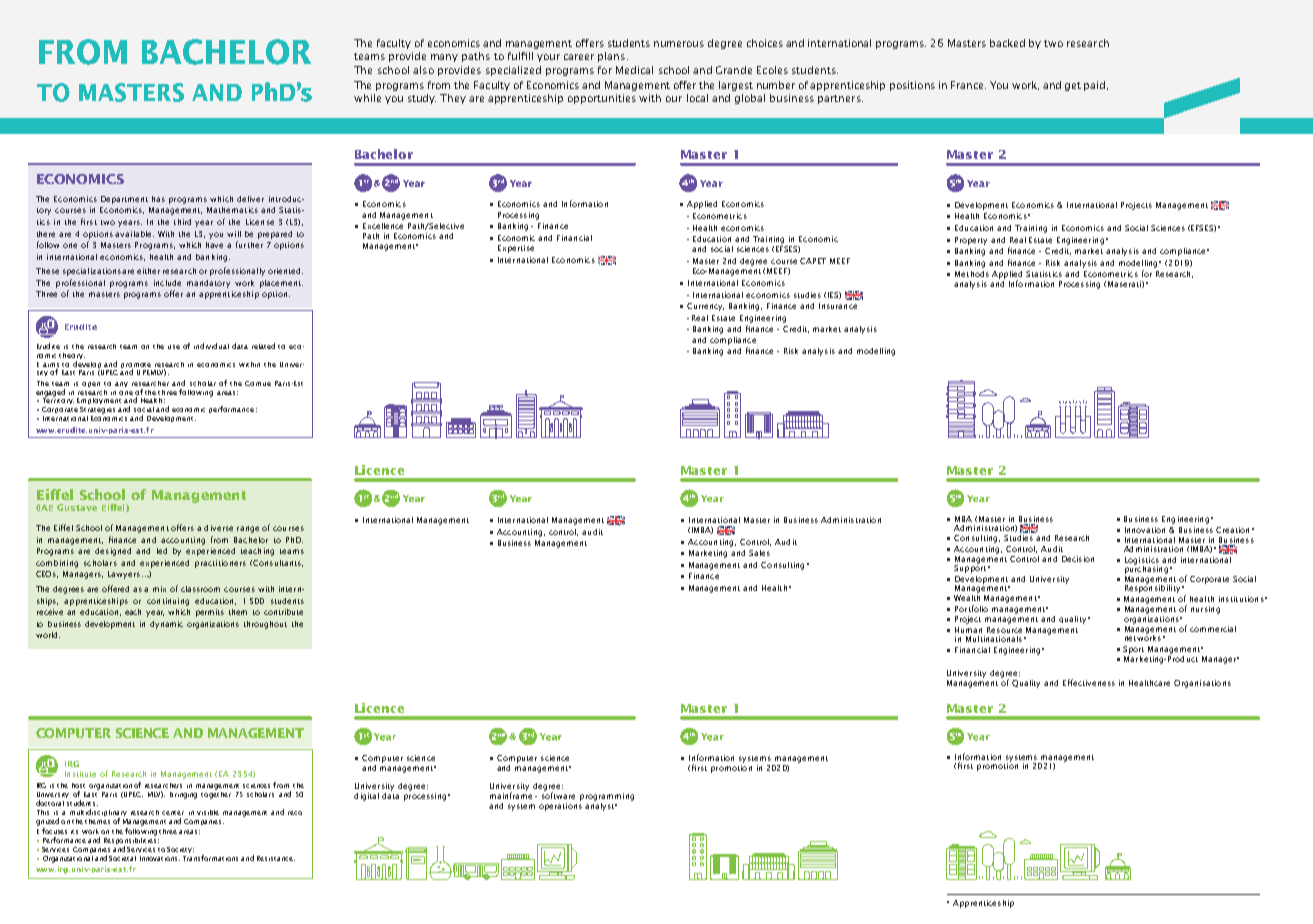 The height and width of the image is (924, 1313). I want to click on Society, so click(180, 850).
